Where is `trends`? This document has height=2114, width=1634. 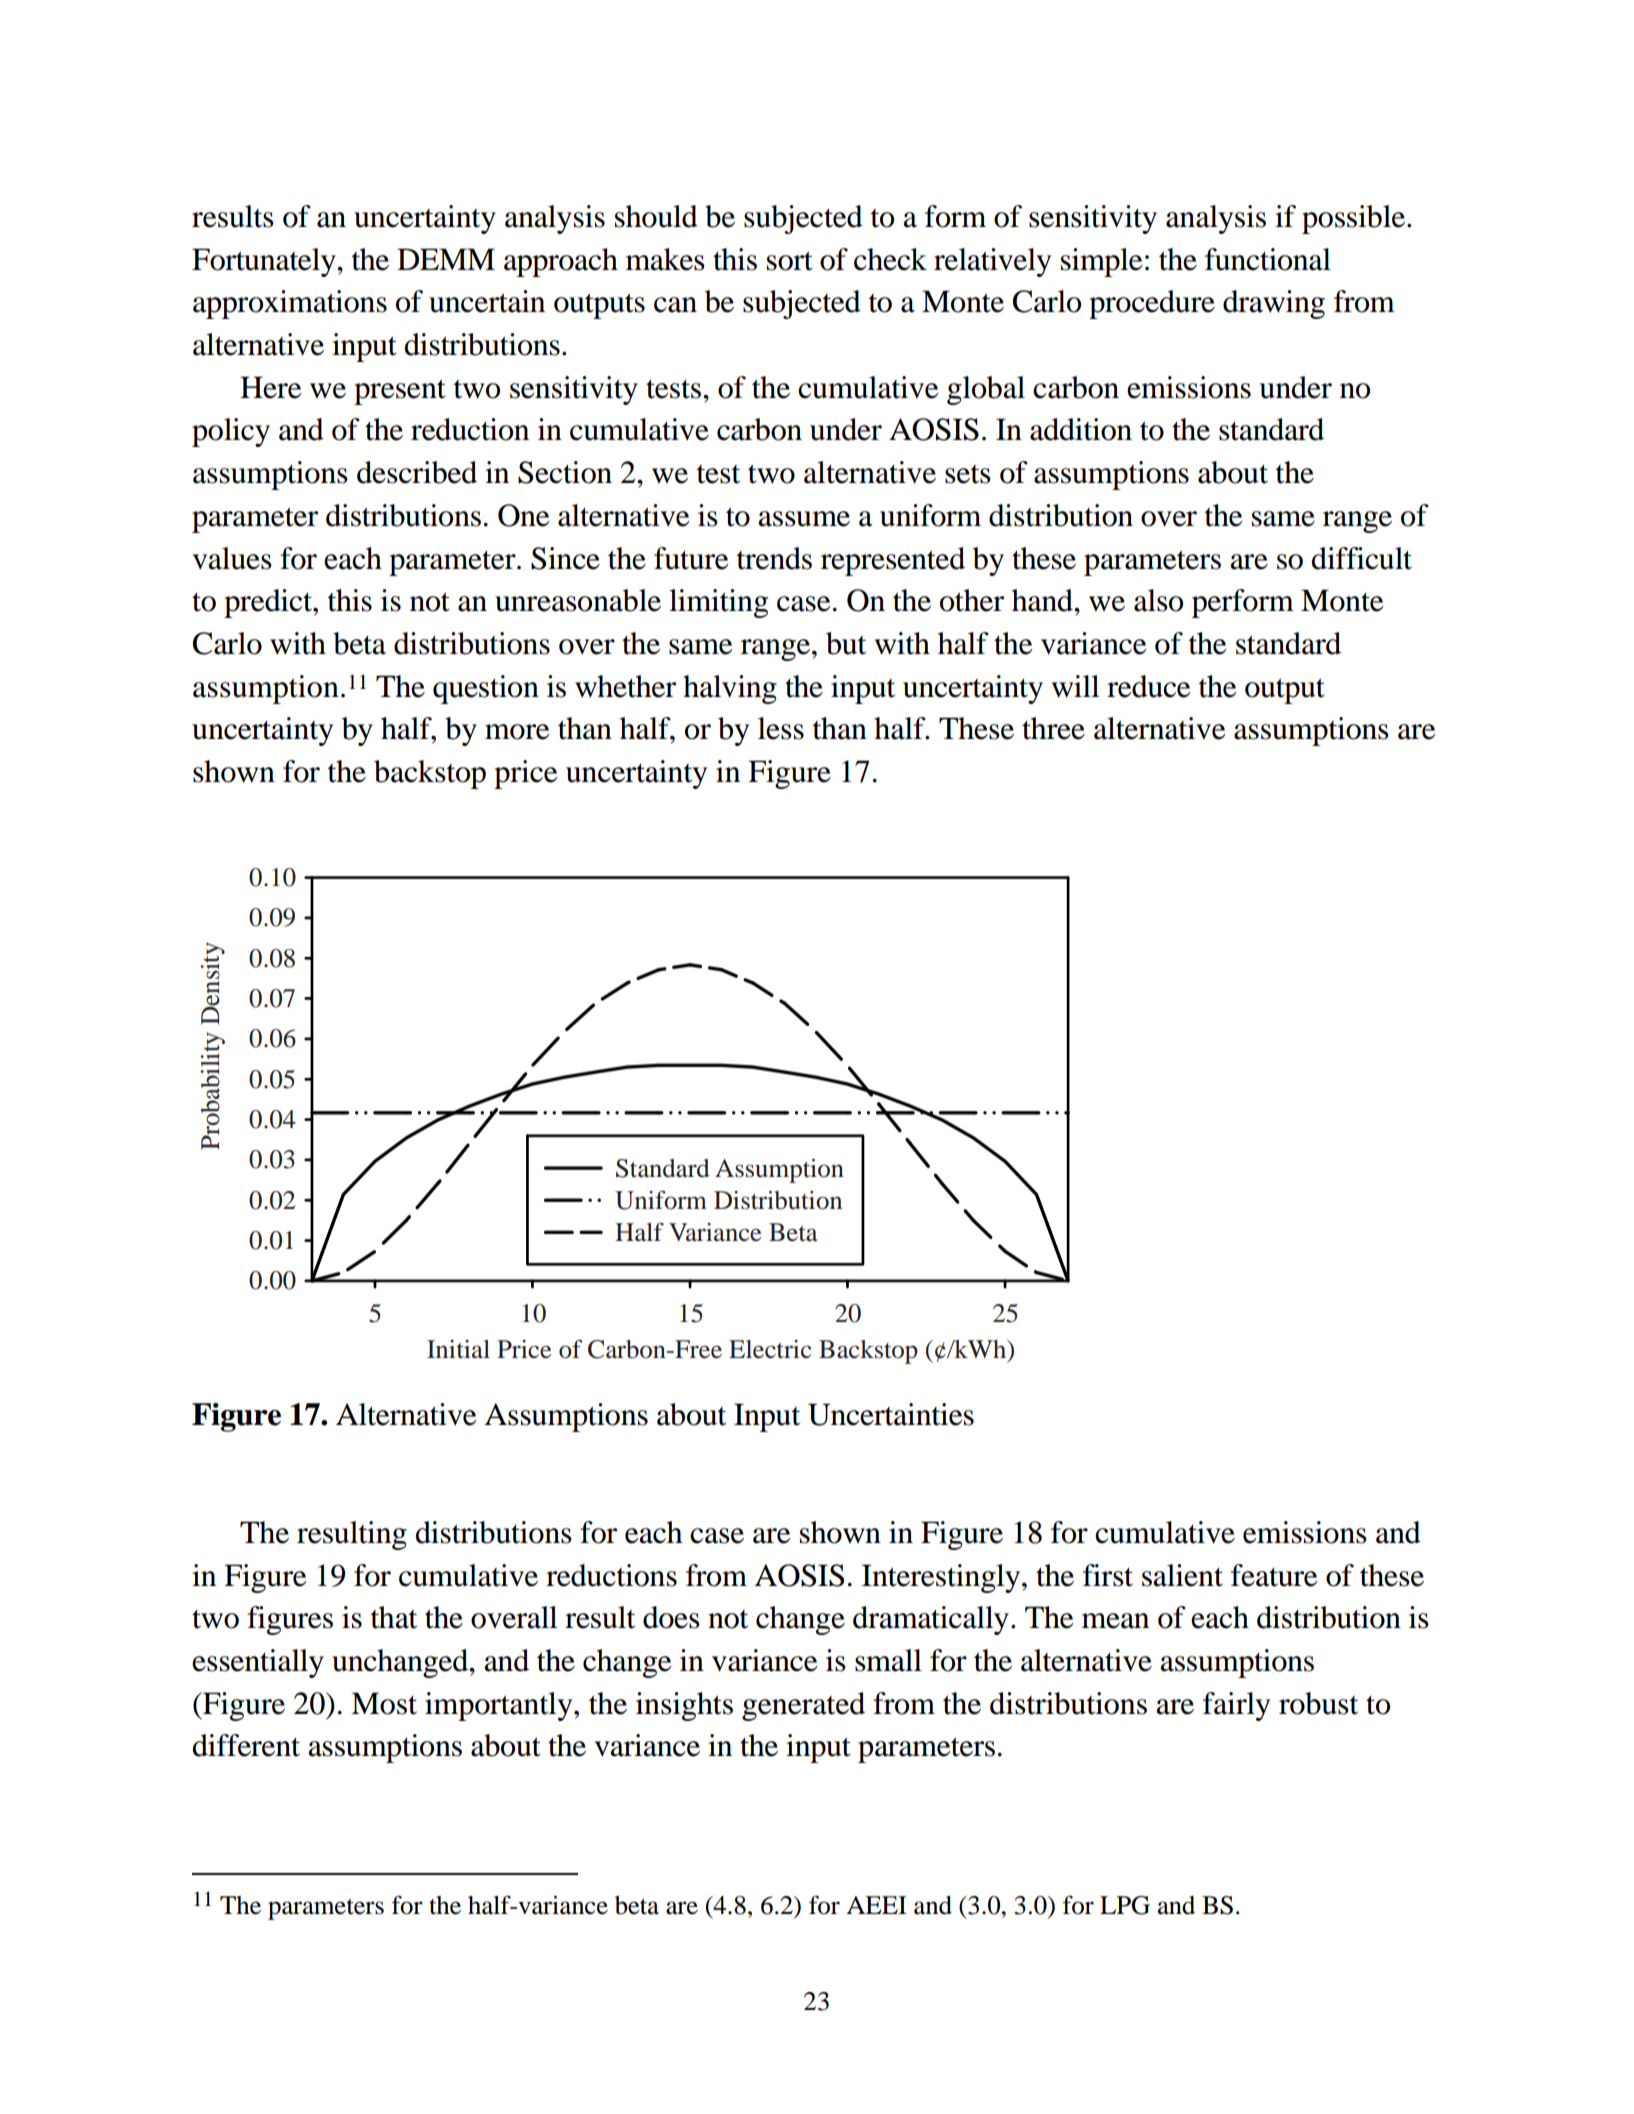 trends is located at coordinates (774, 558).
